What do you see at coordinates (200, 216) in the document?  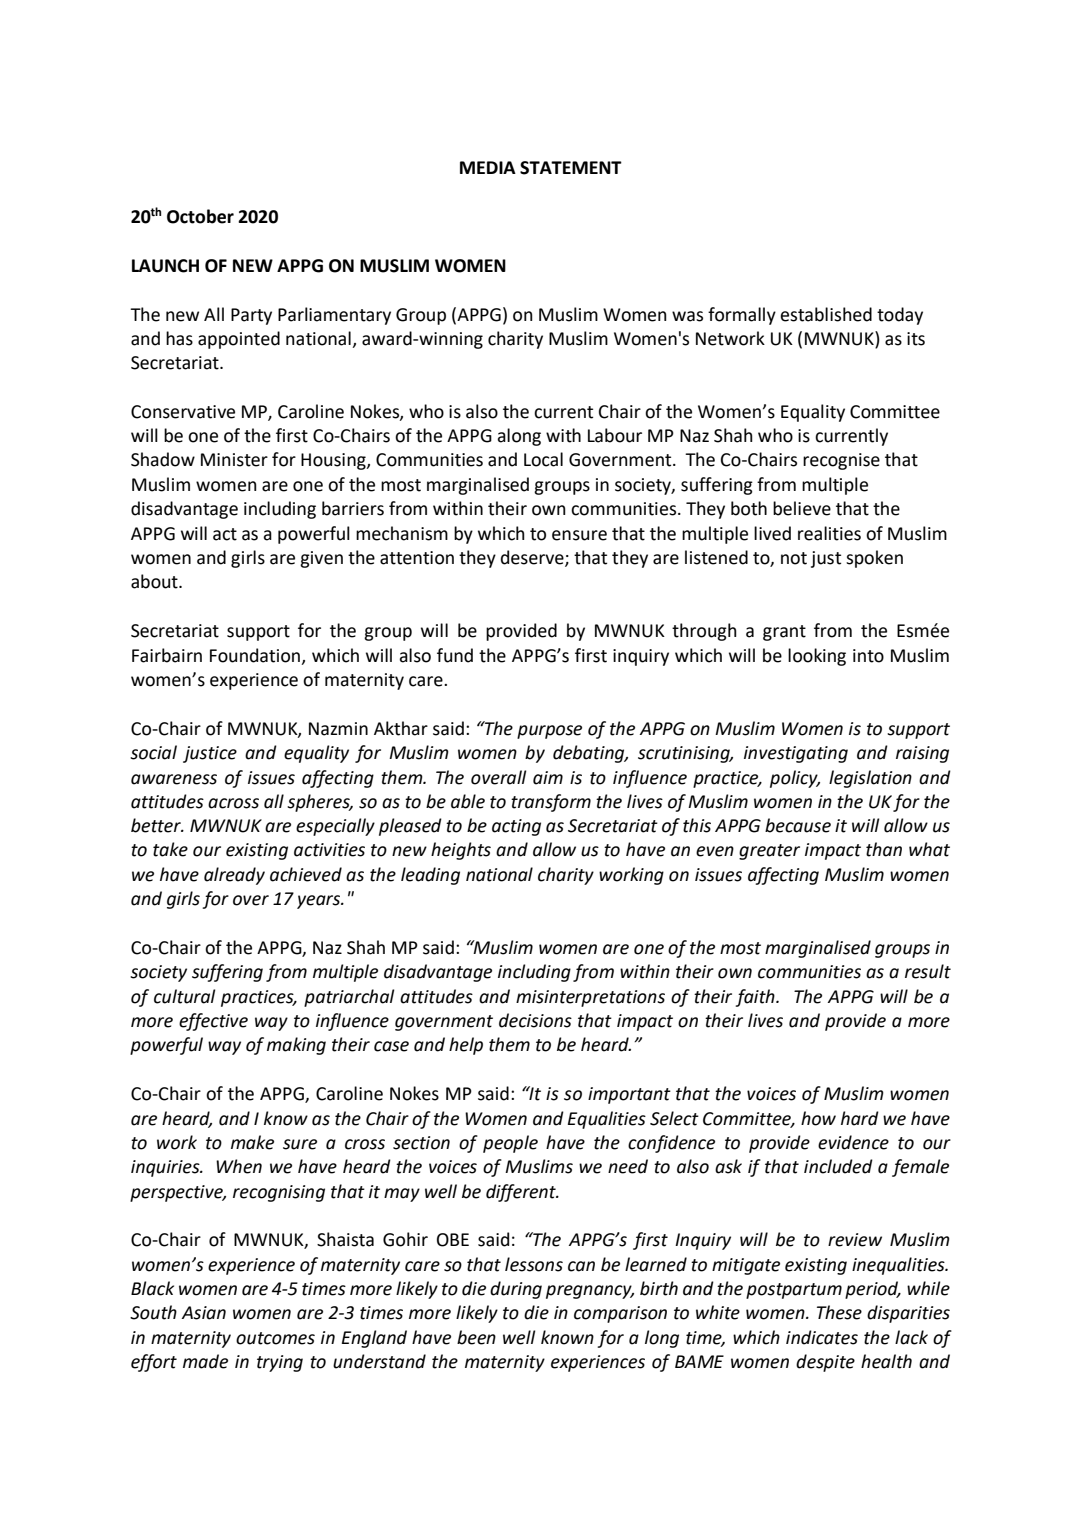 I see `October` at bounding box center [200, 216].
